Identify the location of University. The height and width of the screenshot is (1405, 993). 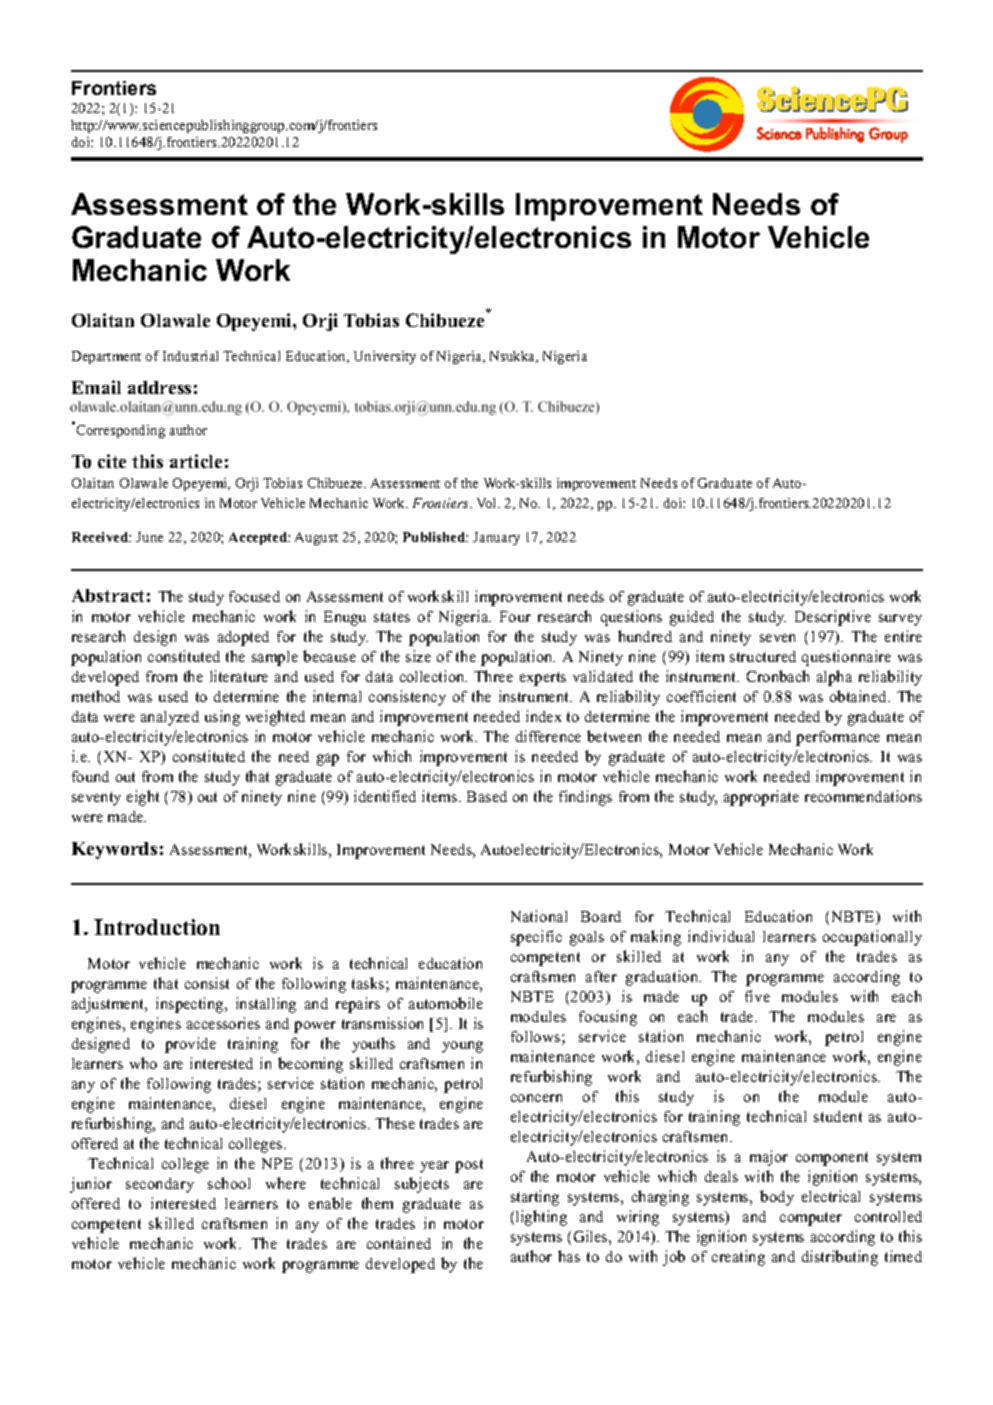
(385, 357).
